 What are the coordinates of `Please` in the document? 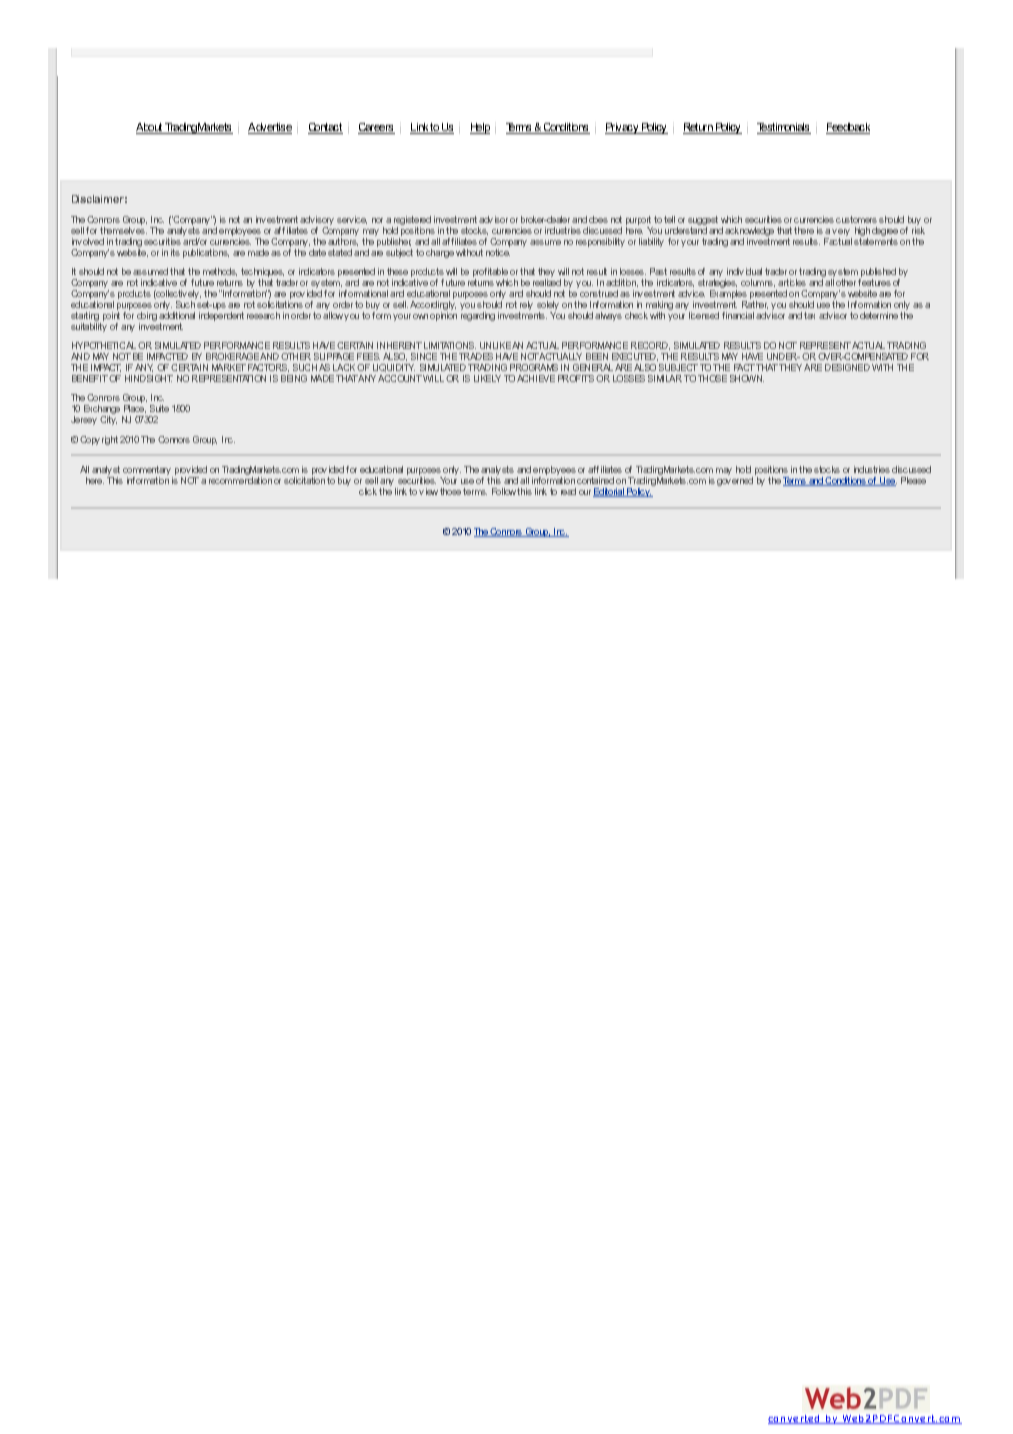 It's located at (913, 480).
